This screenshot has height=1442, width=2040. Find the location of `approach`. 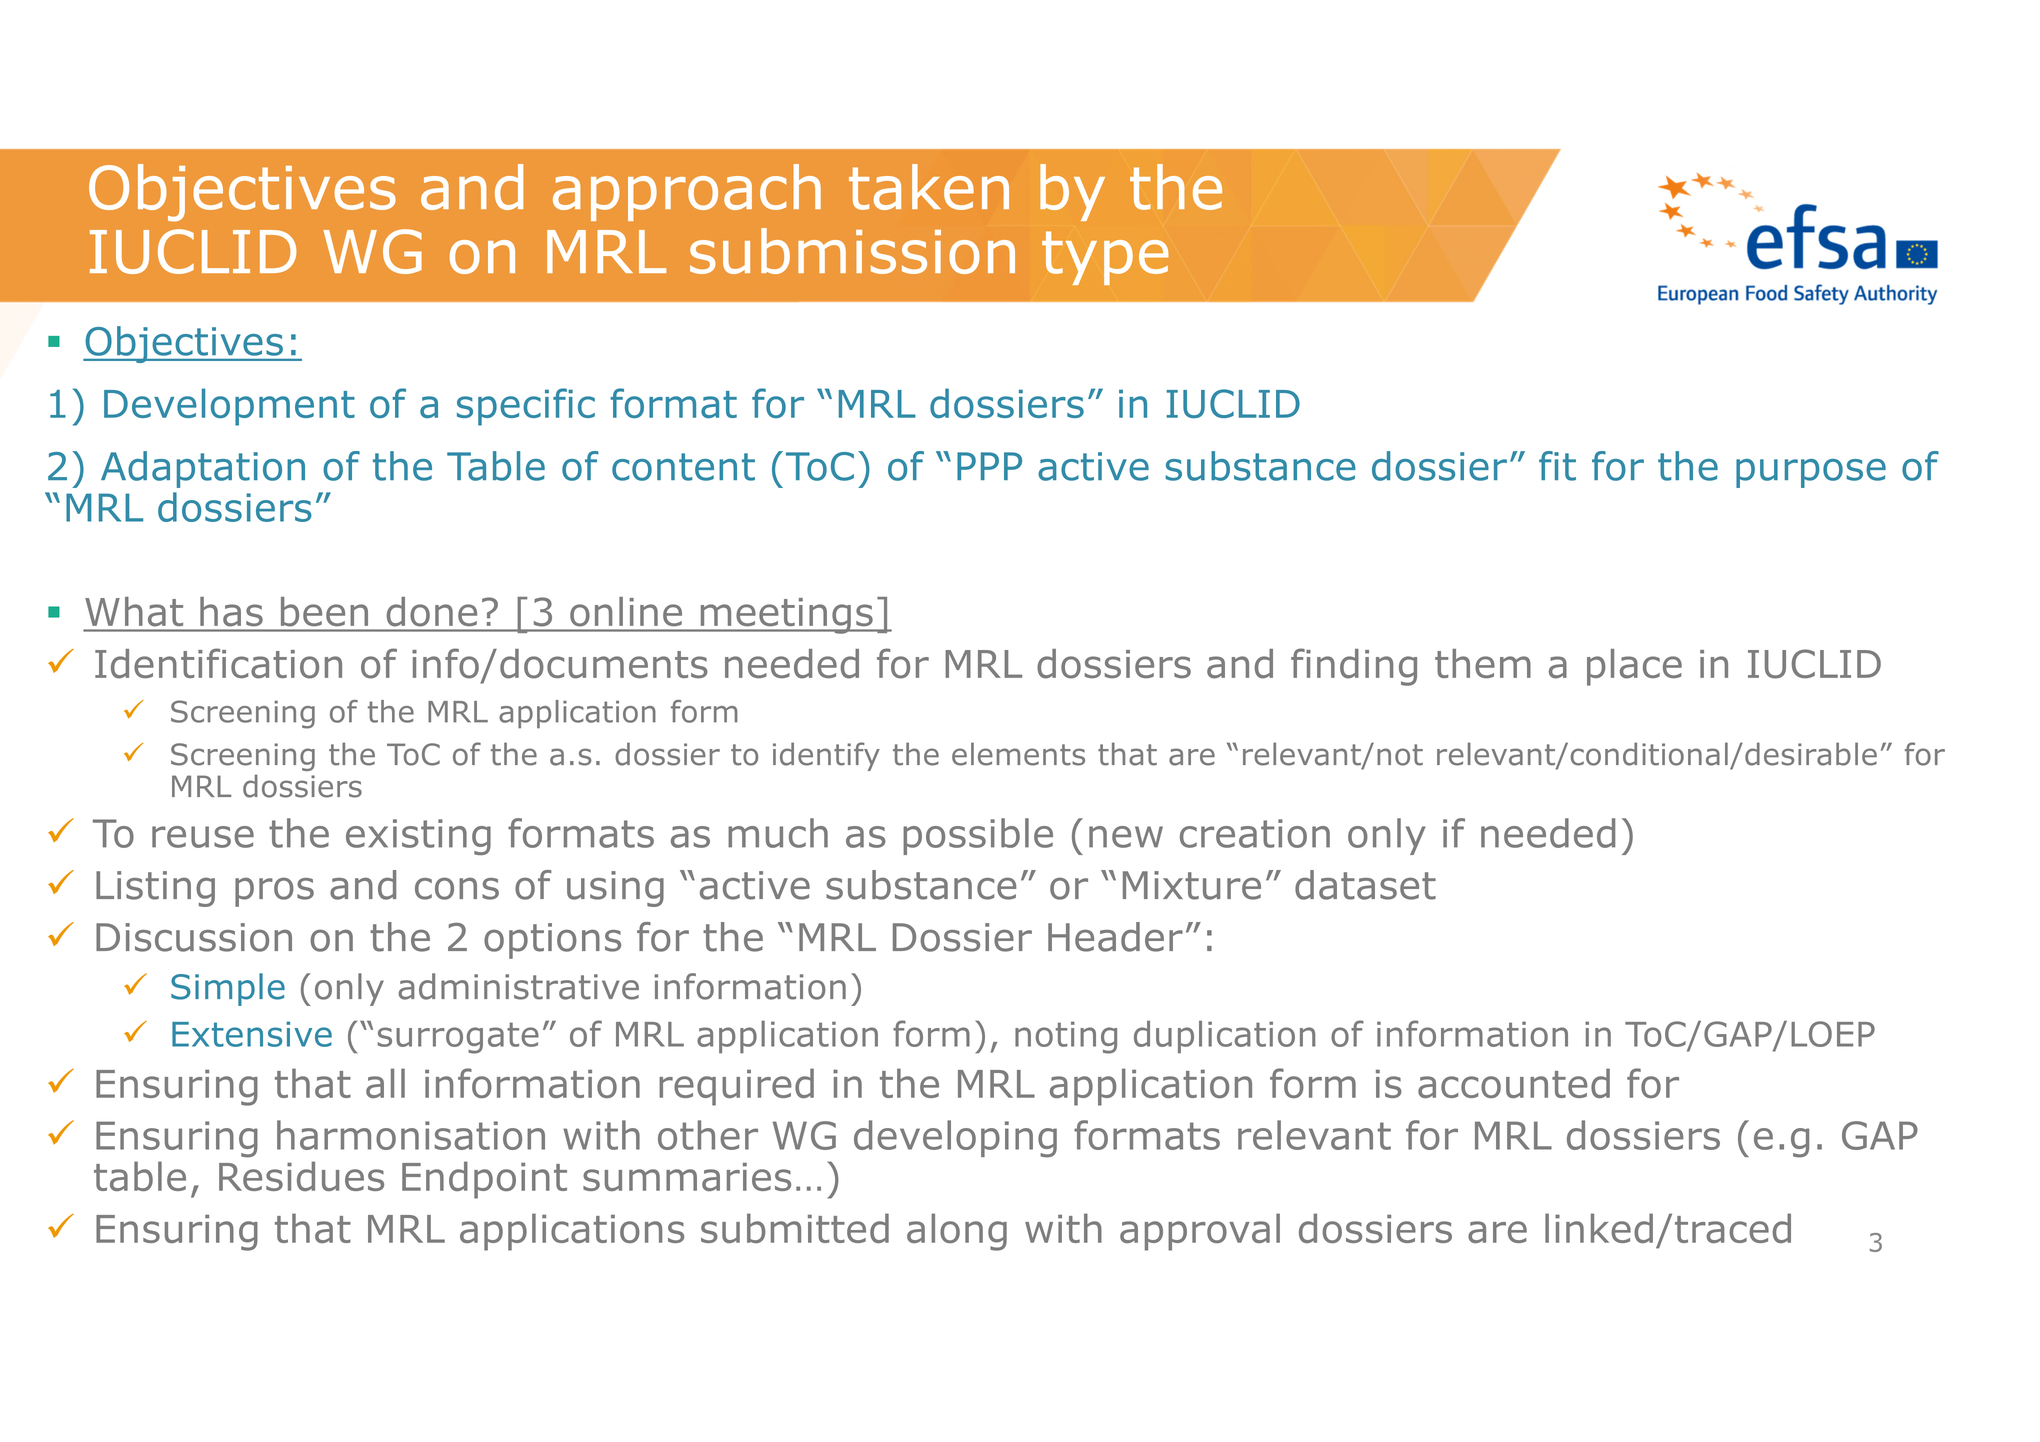

approach is located at coordinates (687, 192).
